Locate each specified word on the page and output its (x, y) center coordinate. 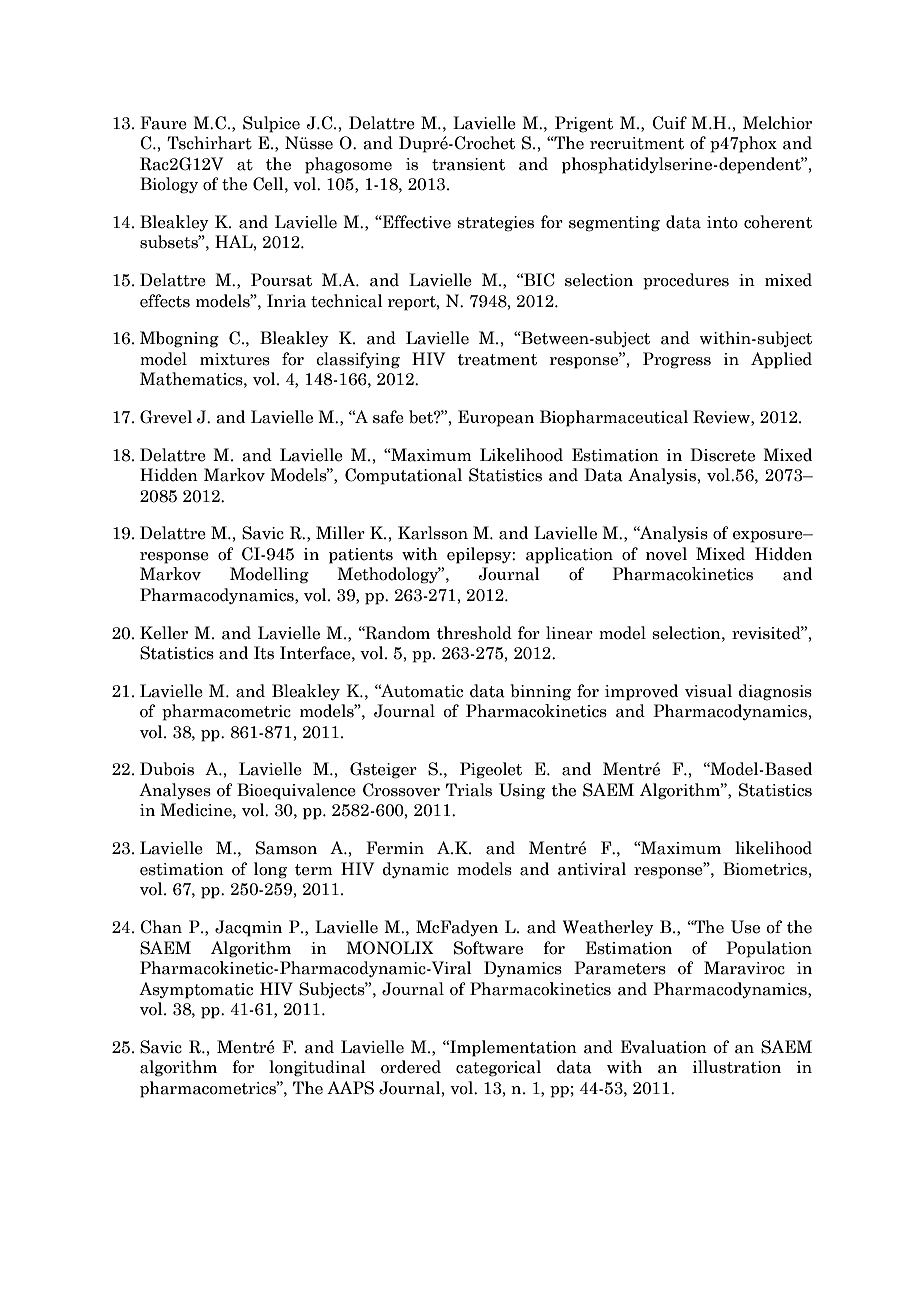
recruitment (637, 143)
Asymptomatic (196, 990)
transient (468, 164)
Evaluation (664, 1047)
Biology (169, 185)
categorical (498, 1068)
